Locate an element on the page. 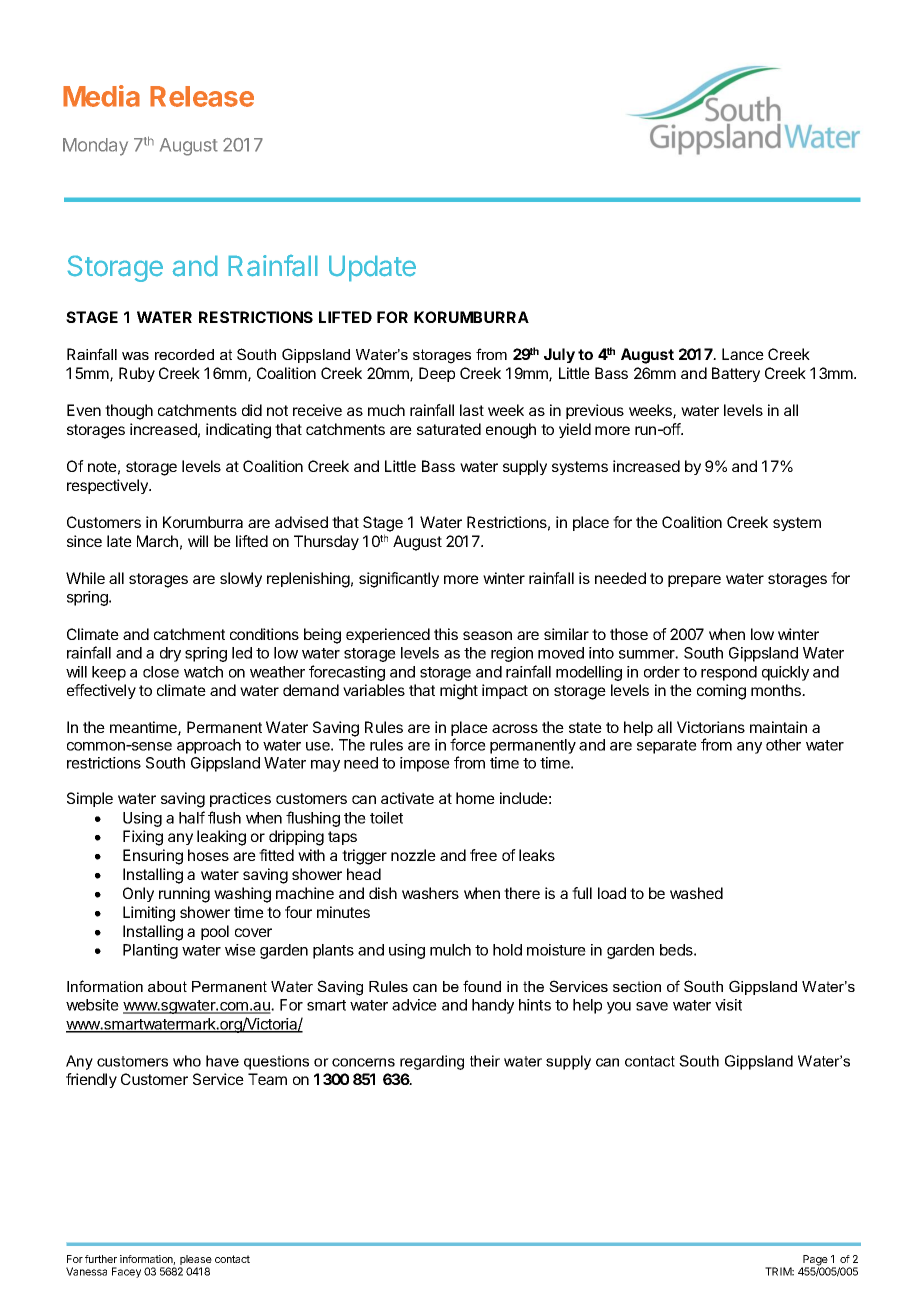 The image size is (924, 1309). might is located at coordinates (459, 692).
